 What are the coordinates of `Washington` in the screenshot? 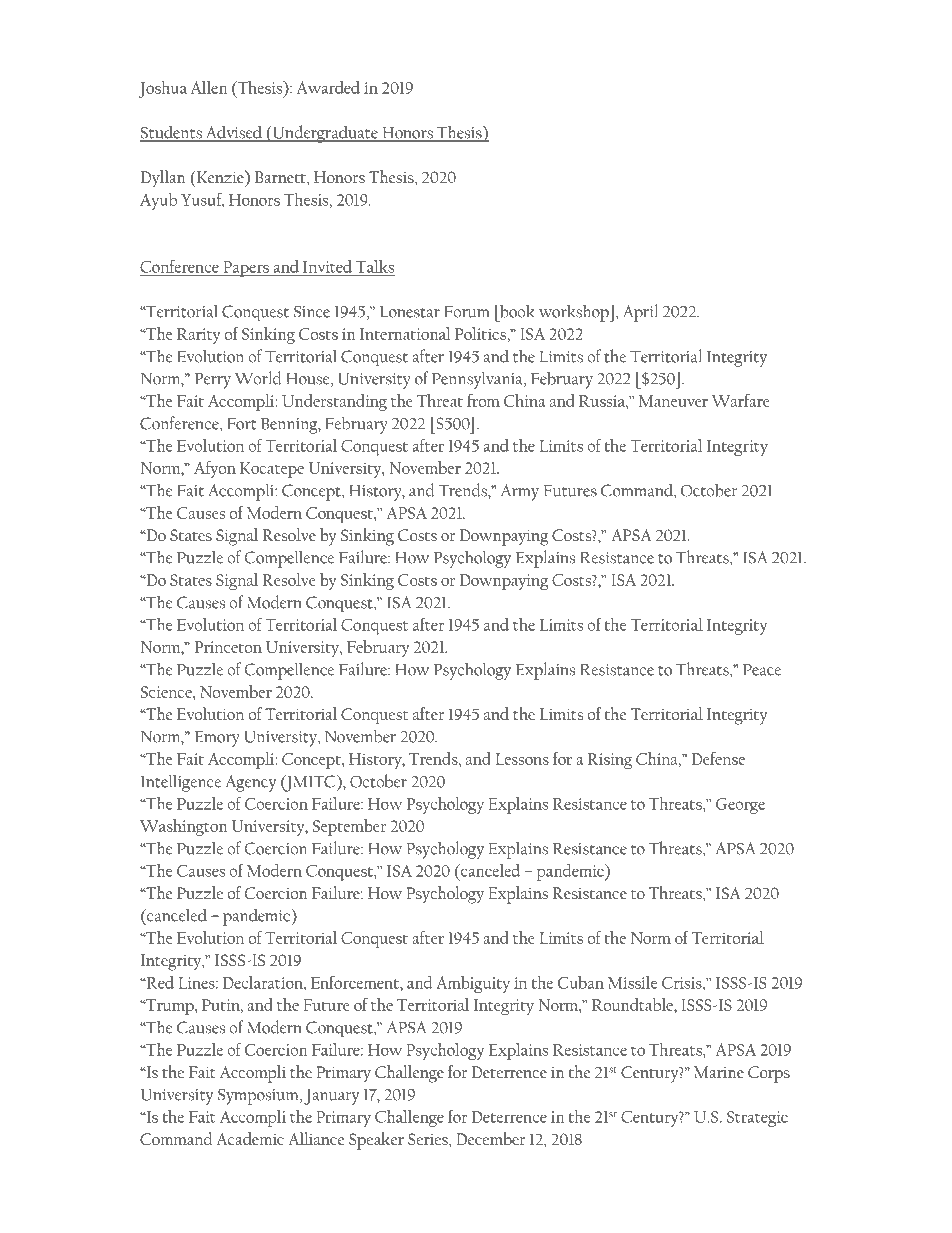 It's located at (184, 827).
